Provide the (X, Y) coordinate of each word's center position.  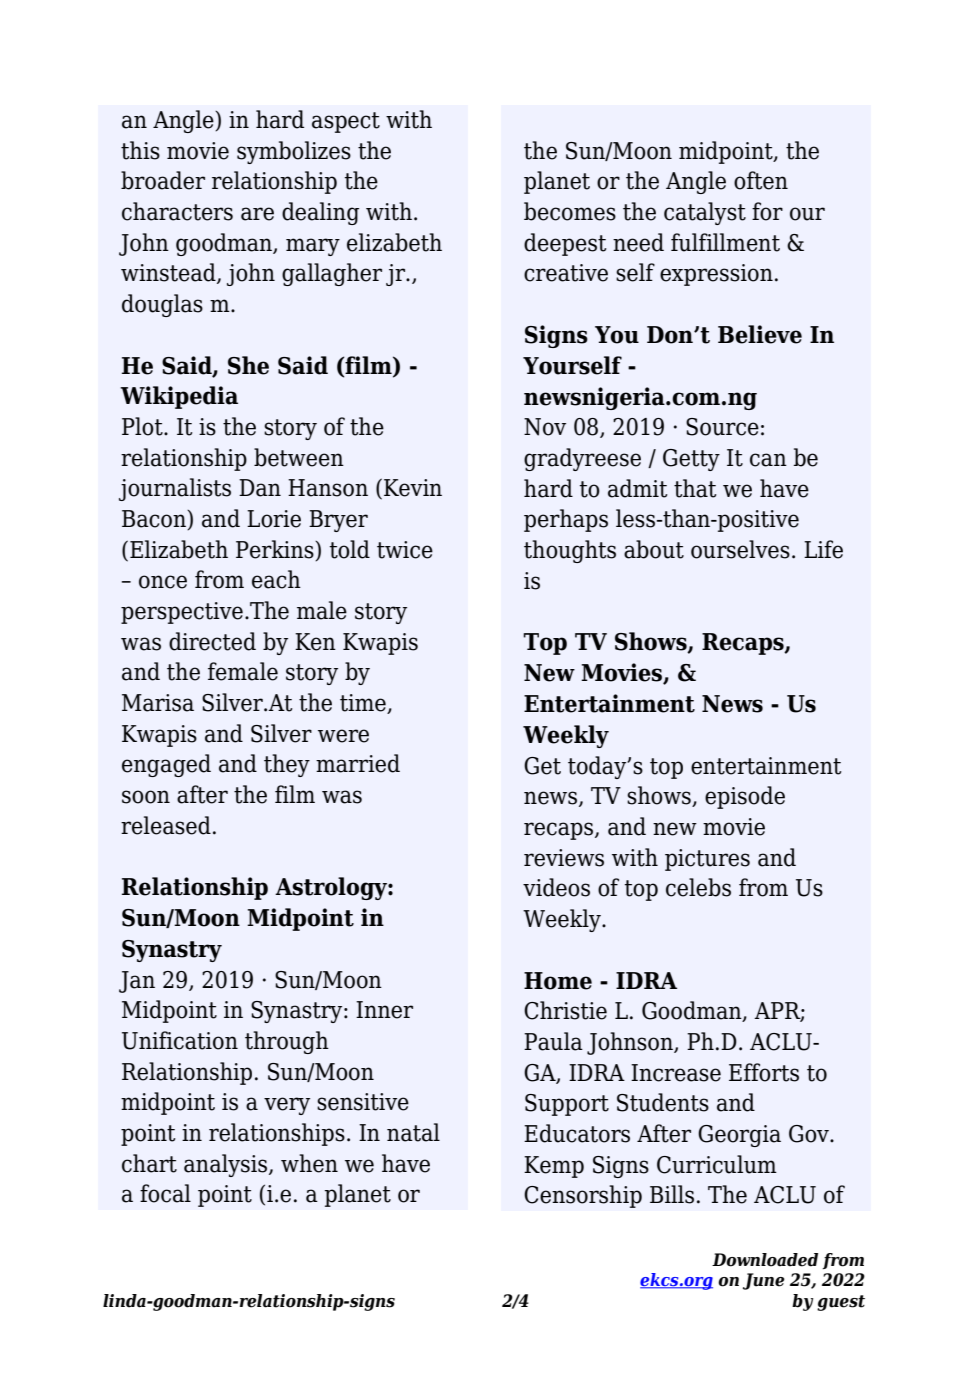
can (768, 460)
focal (165, 1193)
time (364, 704)
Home (558, 981)
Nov (545, 427)
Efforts (764, 1072)
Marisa (158, 703)
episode (745, 797)
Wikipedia (179, 397)
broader (163, 180)
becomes (570, 211)
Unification (180, 1040)
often (761, 180)
